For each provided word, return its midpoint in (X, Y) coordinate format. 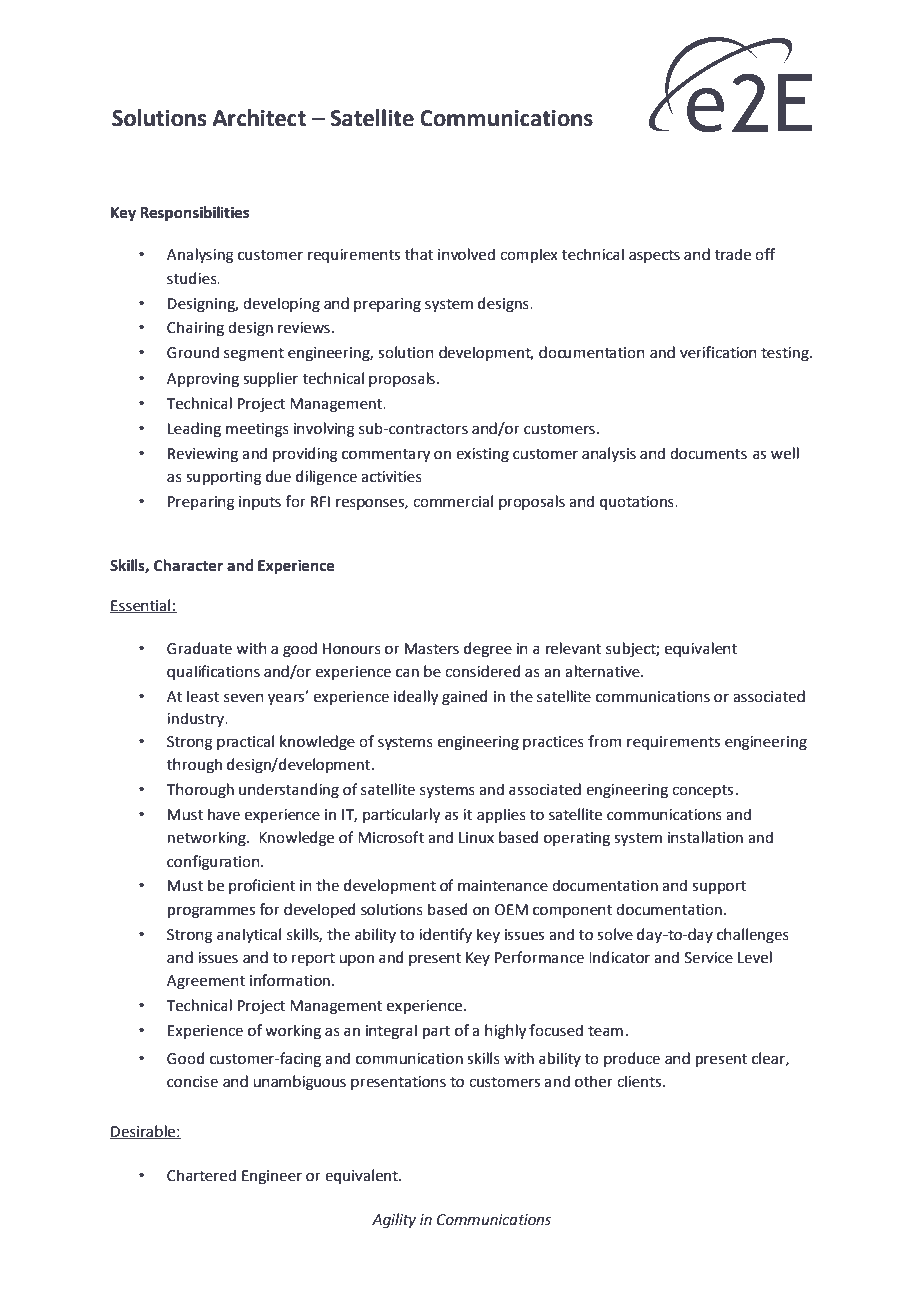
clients (640, 1081)
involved (466, 254)
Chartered (201, 1175)
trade (733, 254)
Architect (259, 118)
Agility (394, 1220)
